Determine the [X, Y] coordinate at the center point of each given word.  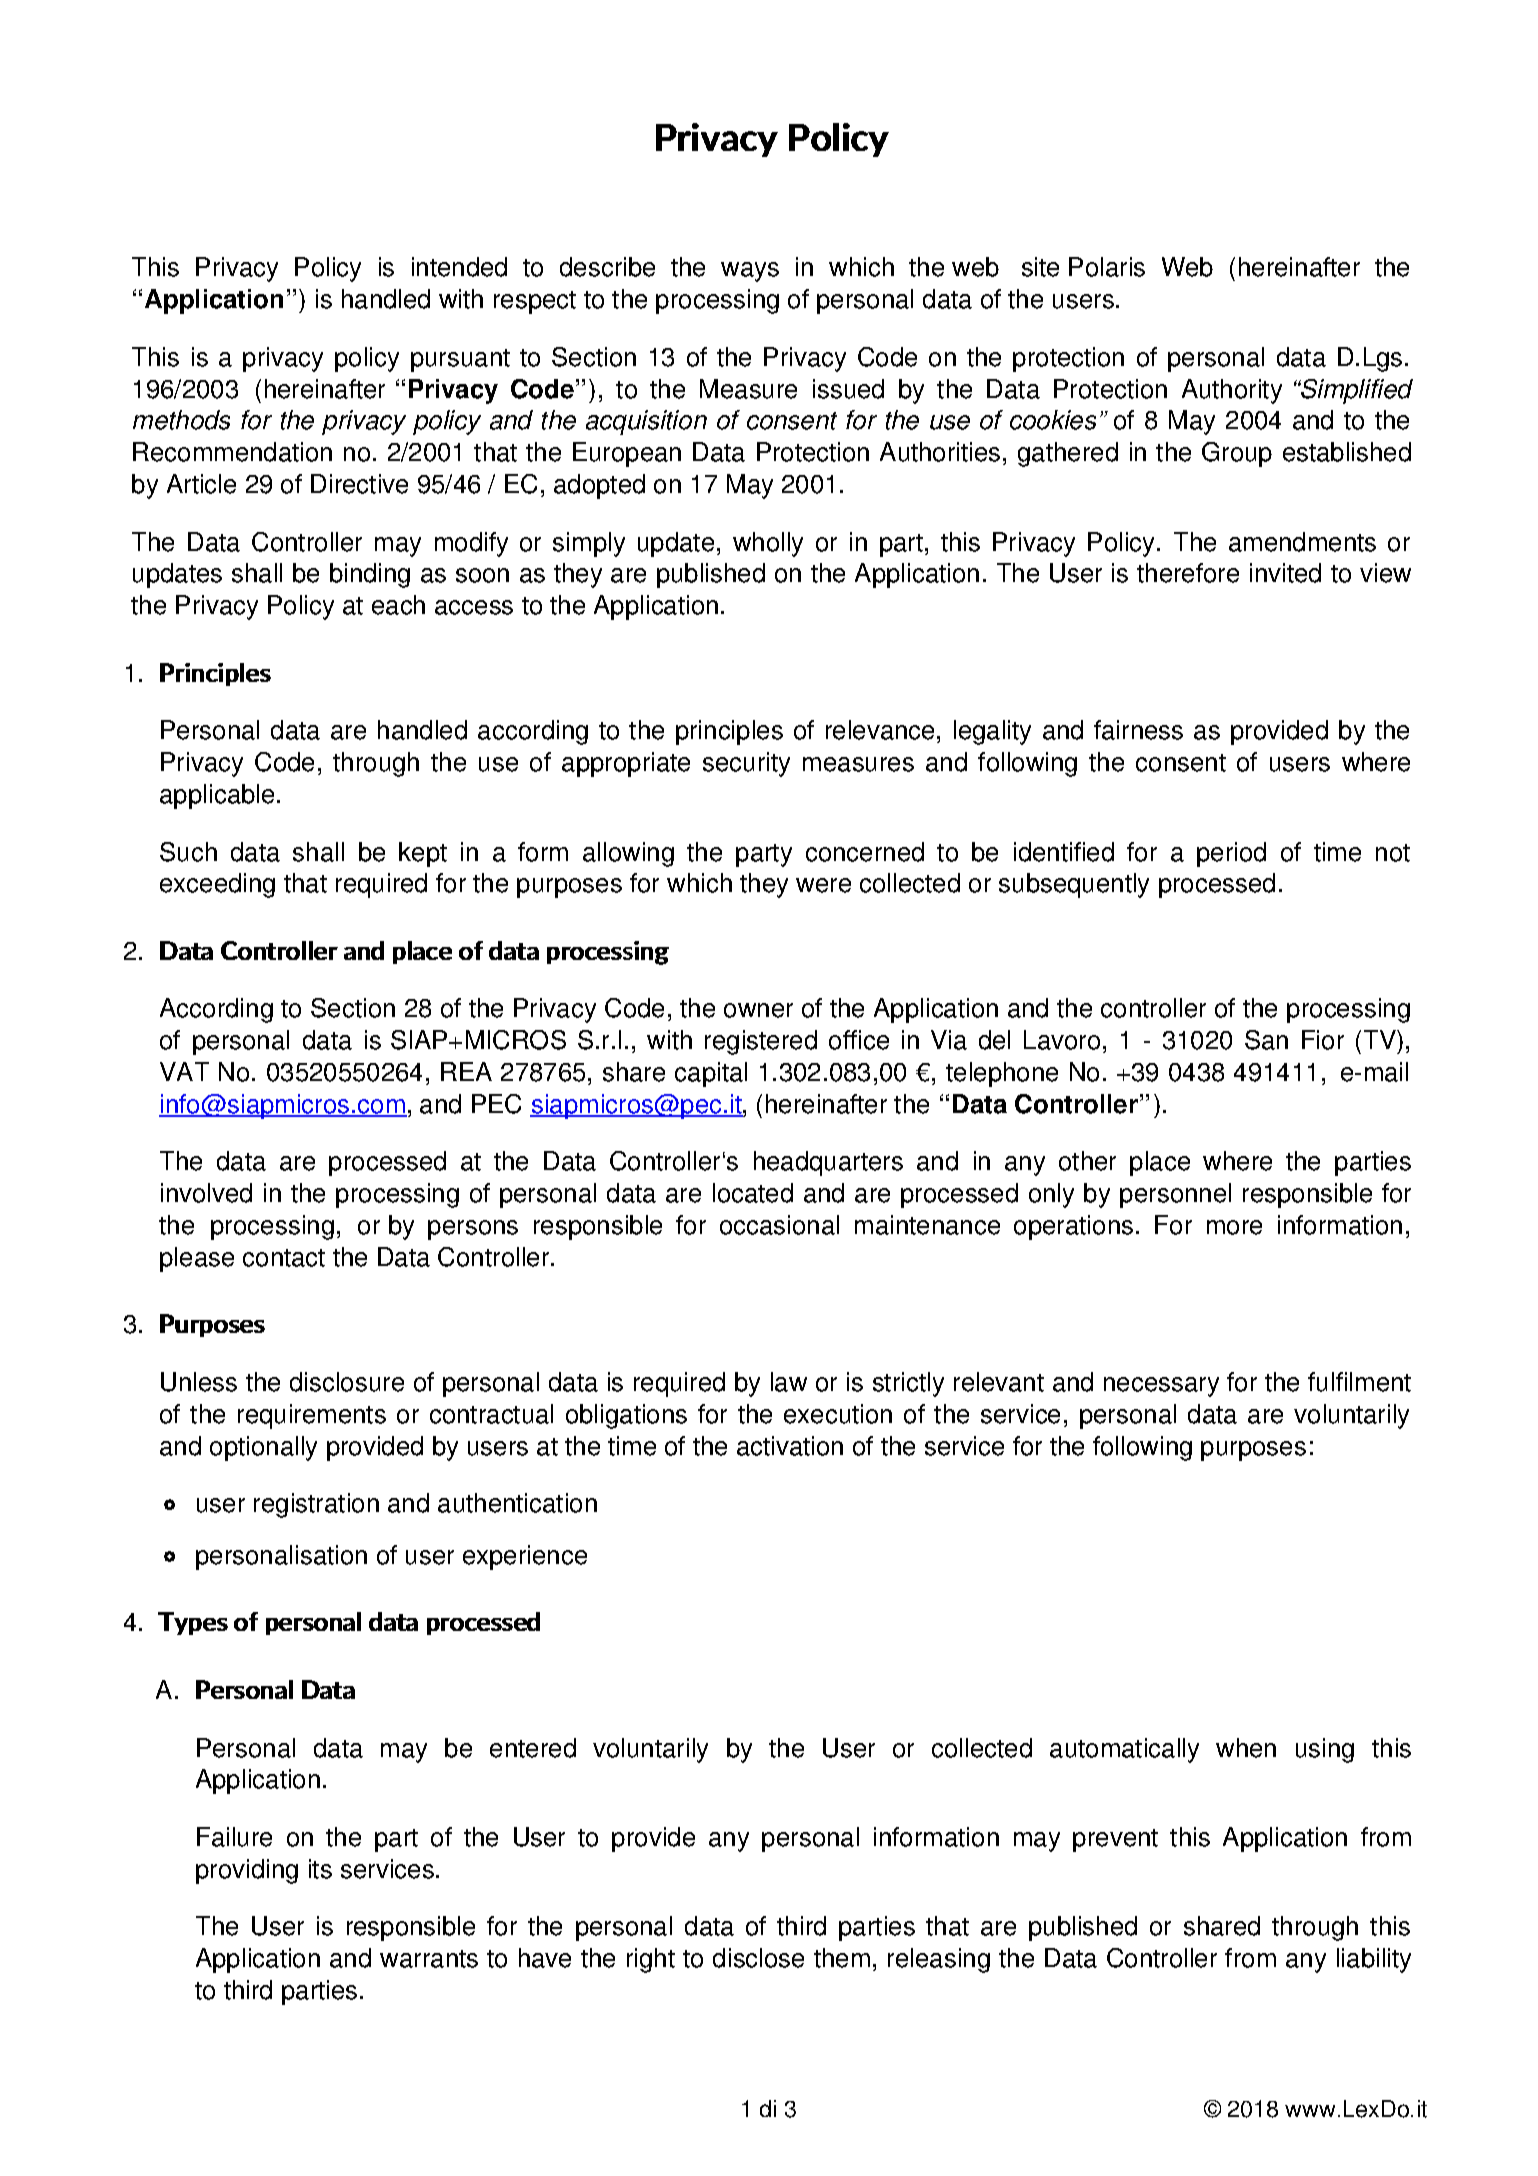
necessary [1161, 1387]
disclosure [347, 1382]
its [320, 1869]
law [789, 1382]
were [823, 885]
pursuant [460, 360]
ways [750, 272]
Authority [1232, 391]
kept [423, 854]
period [1231, 854]
